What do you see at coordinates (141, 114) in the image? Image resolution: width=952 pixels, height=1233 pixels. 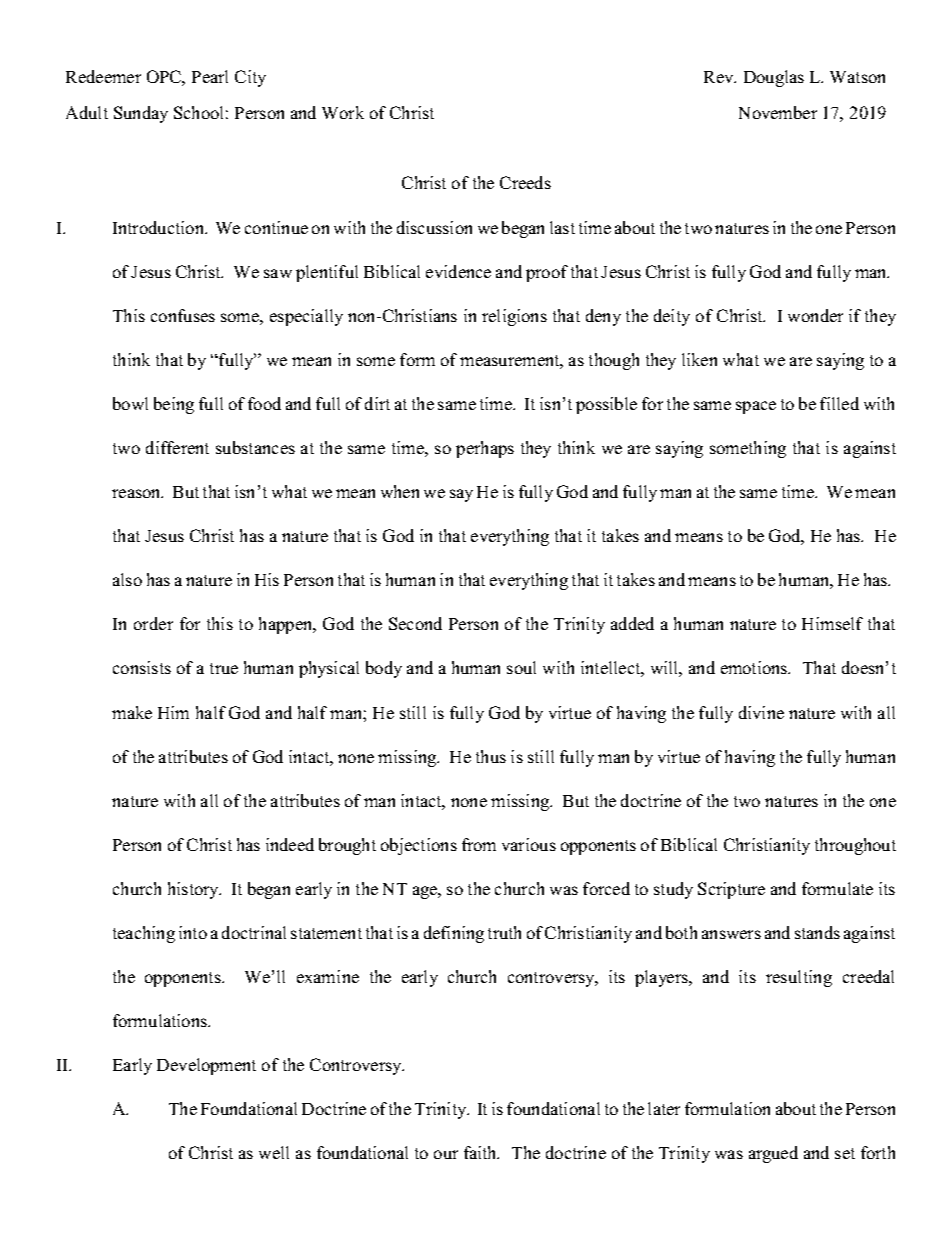 I see `Sunday` at bounding box center [141, 114].
